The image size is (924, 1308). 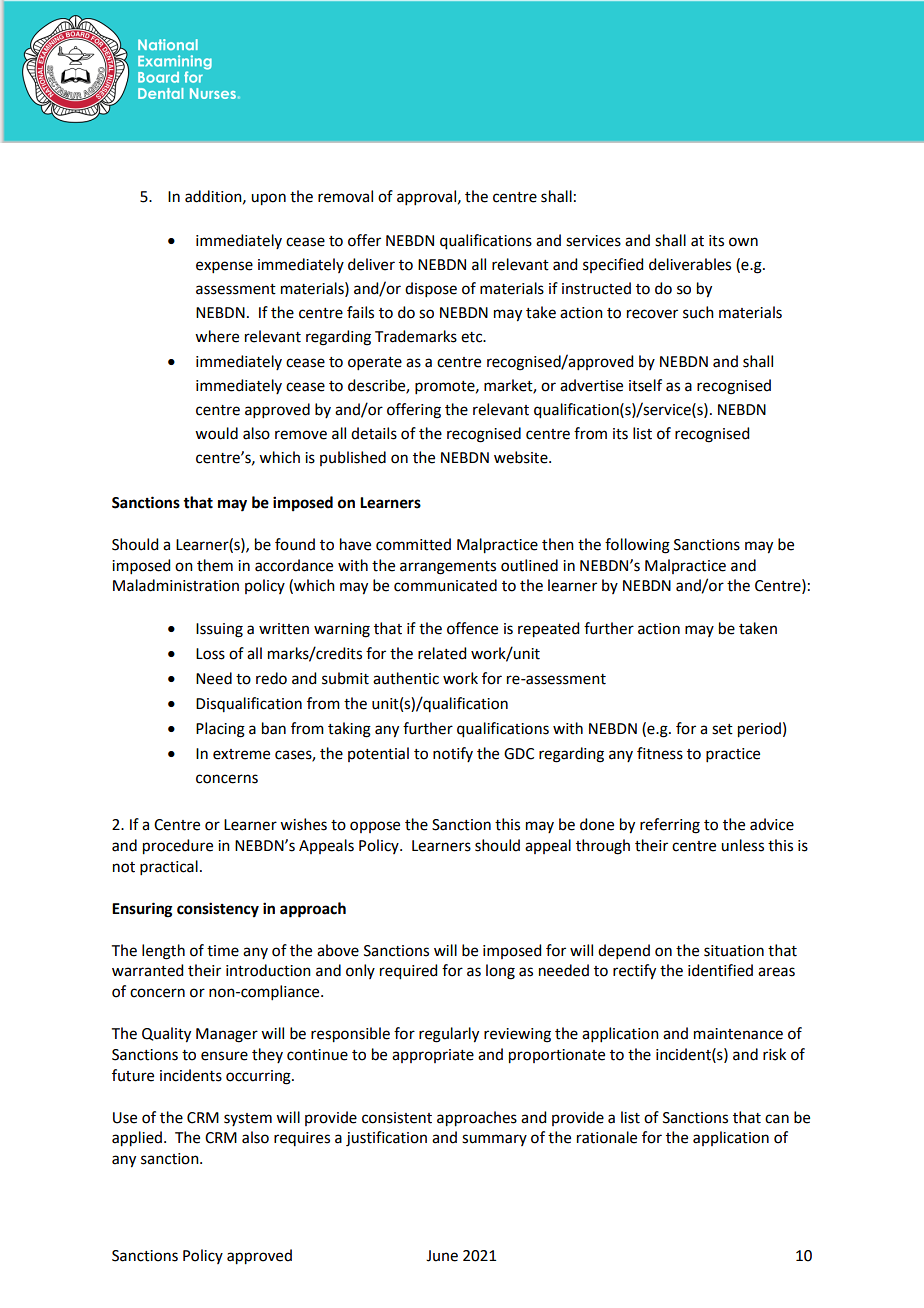 What do you see at coordinates (224, 267) in the document?
I see `expense` at bounding box center [224, 267].
